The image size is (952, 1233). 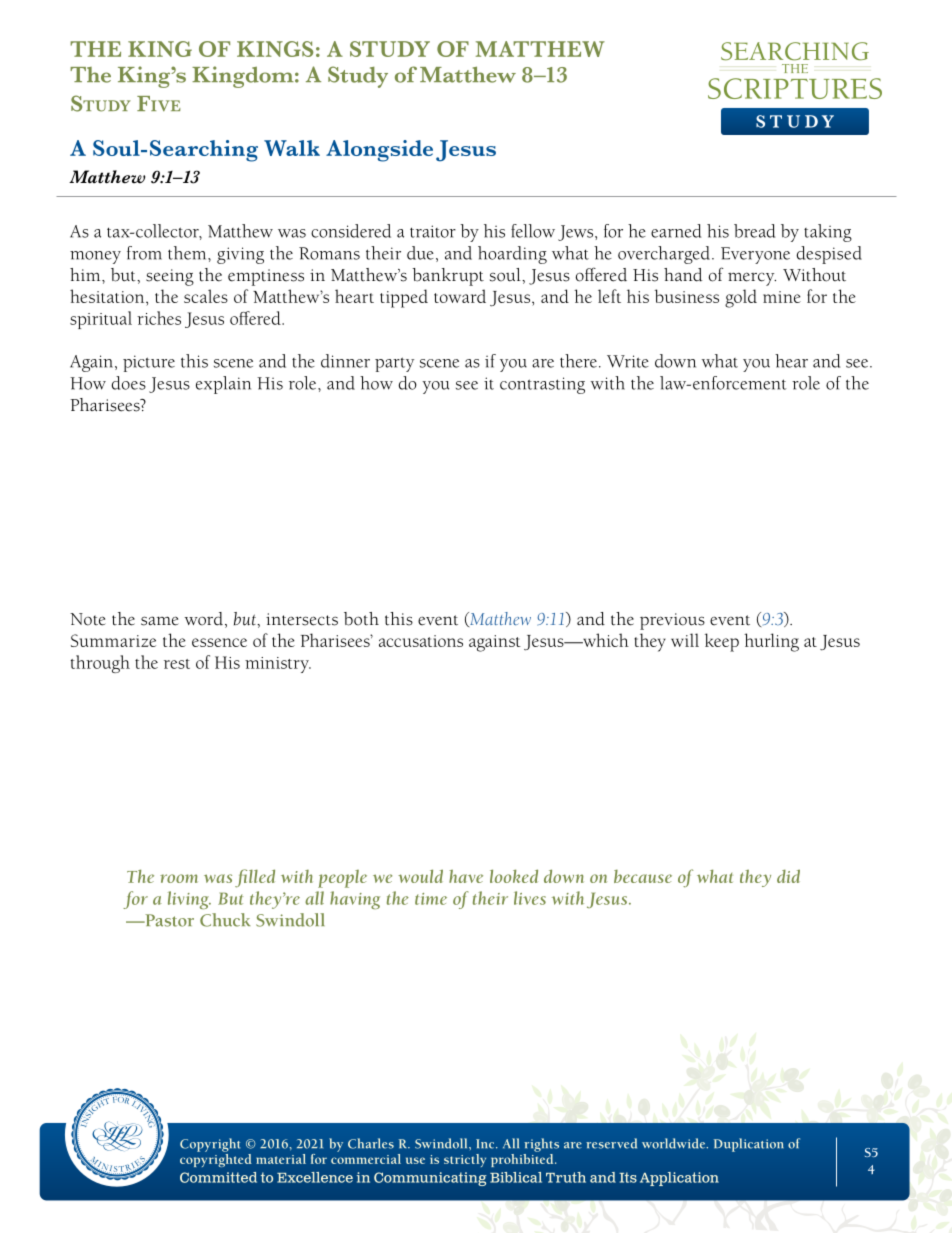 What do you see at coordinates (421, 641) in the screenshot?
I see `accusations` at bounding box center [421, 641].
